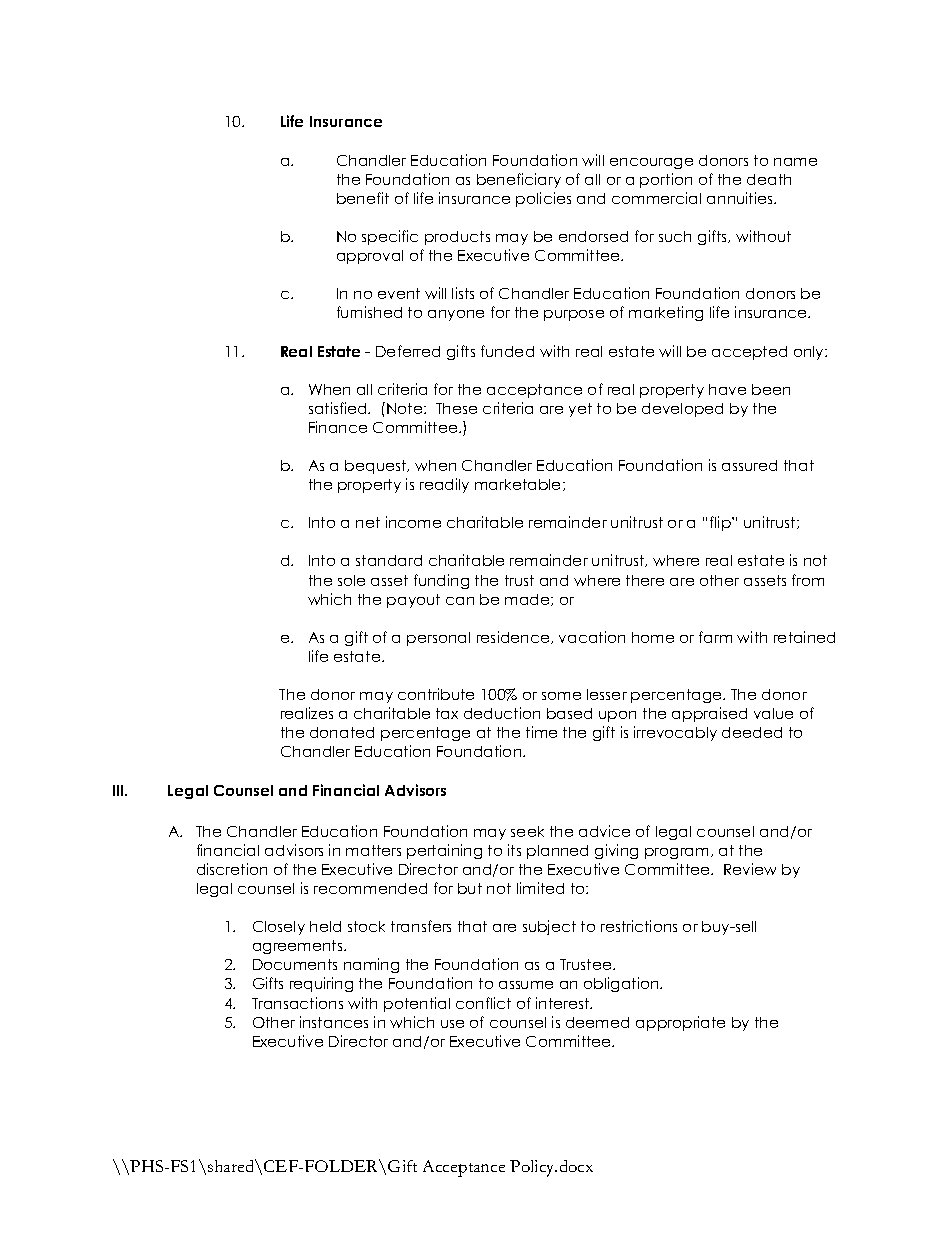 This screenshot has height=1233, width=952. What do you see at coordinates (680, 1023) in the screenshot?
I see `appropriate` at bounding box center [680, 1023].
